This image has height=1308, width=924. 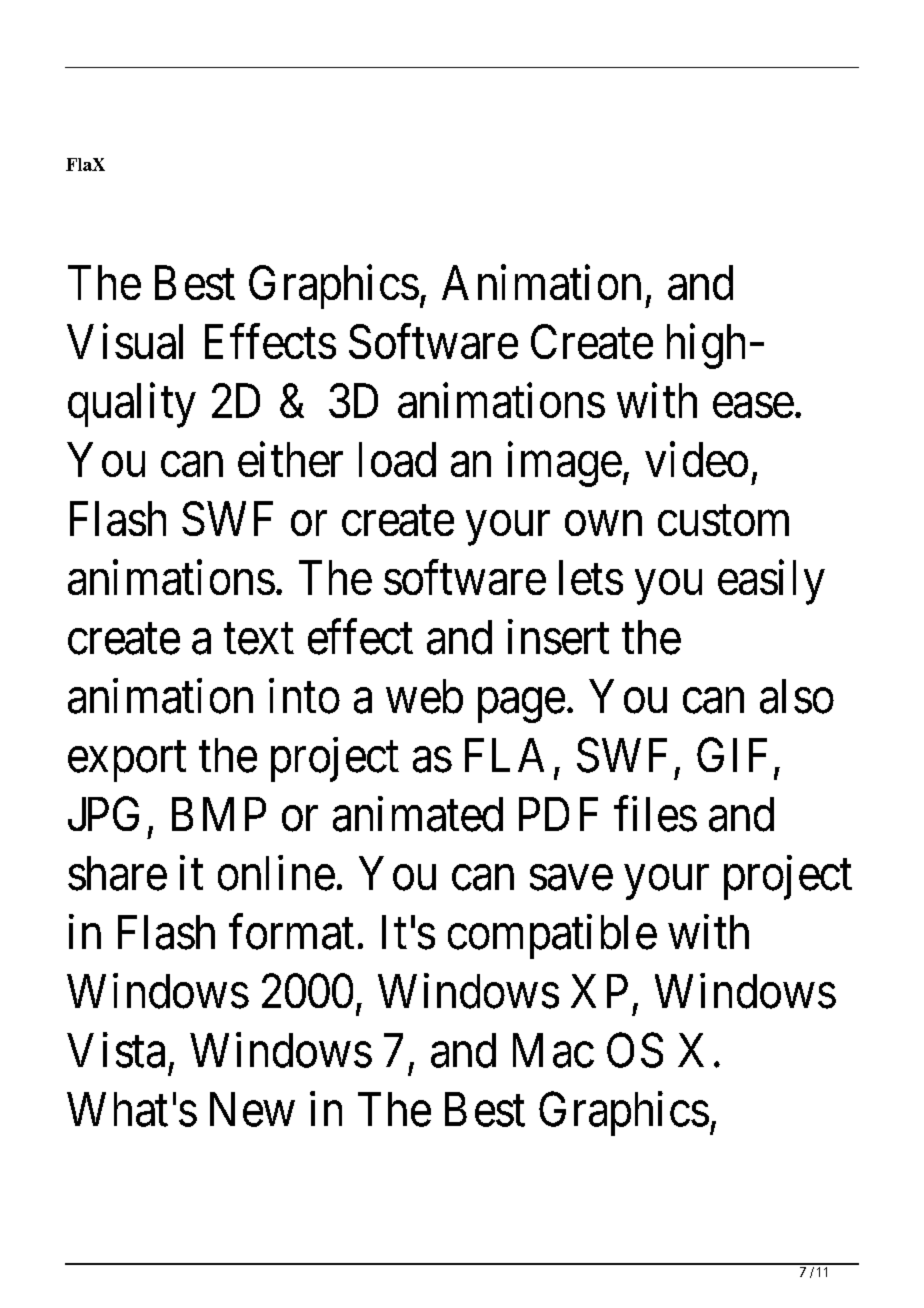 What do you see at coordinates (558, 637) in the image?
I see `insert` at bounding box center [558, 637].
